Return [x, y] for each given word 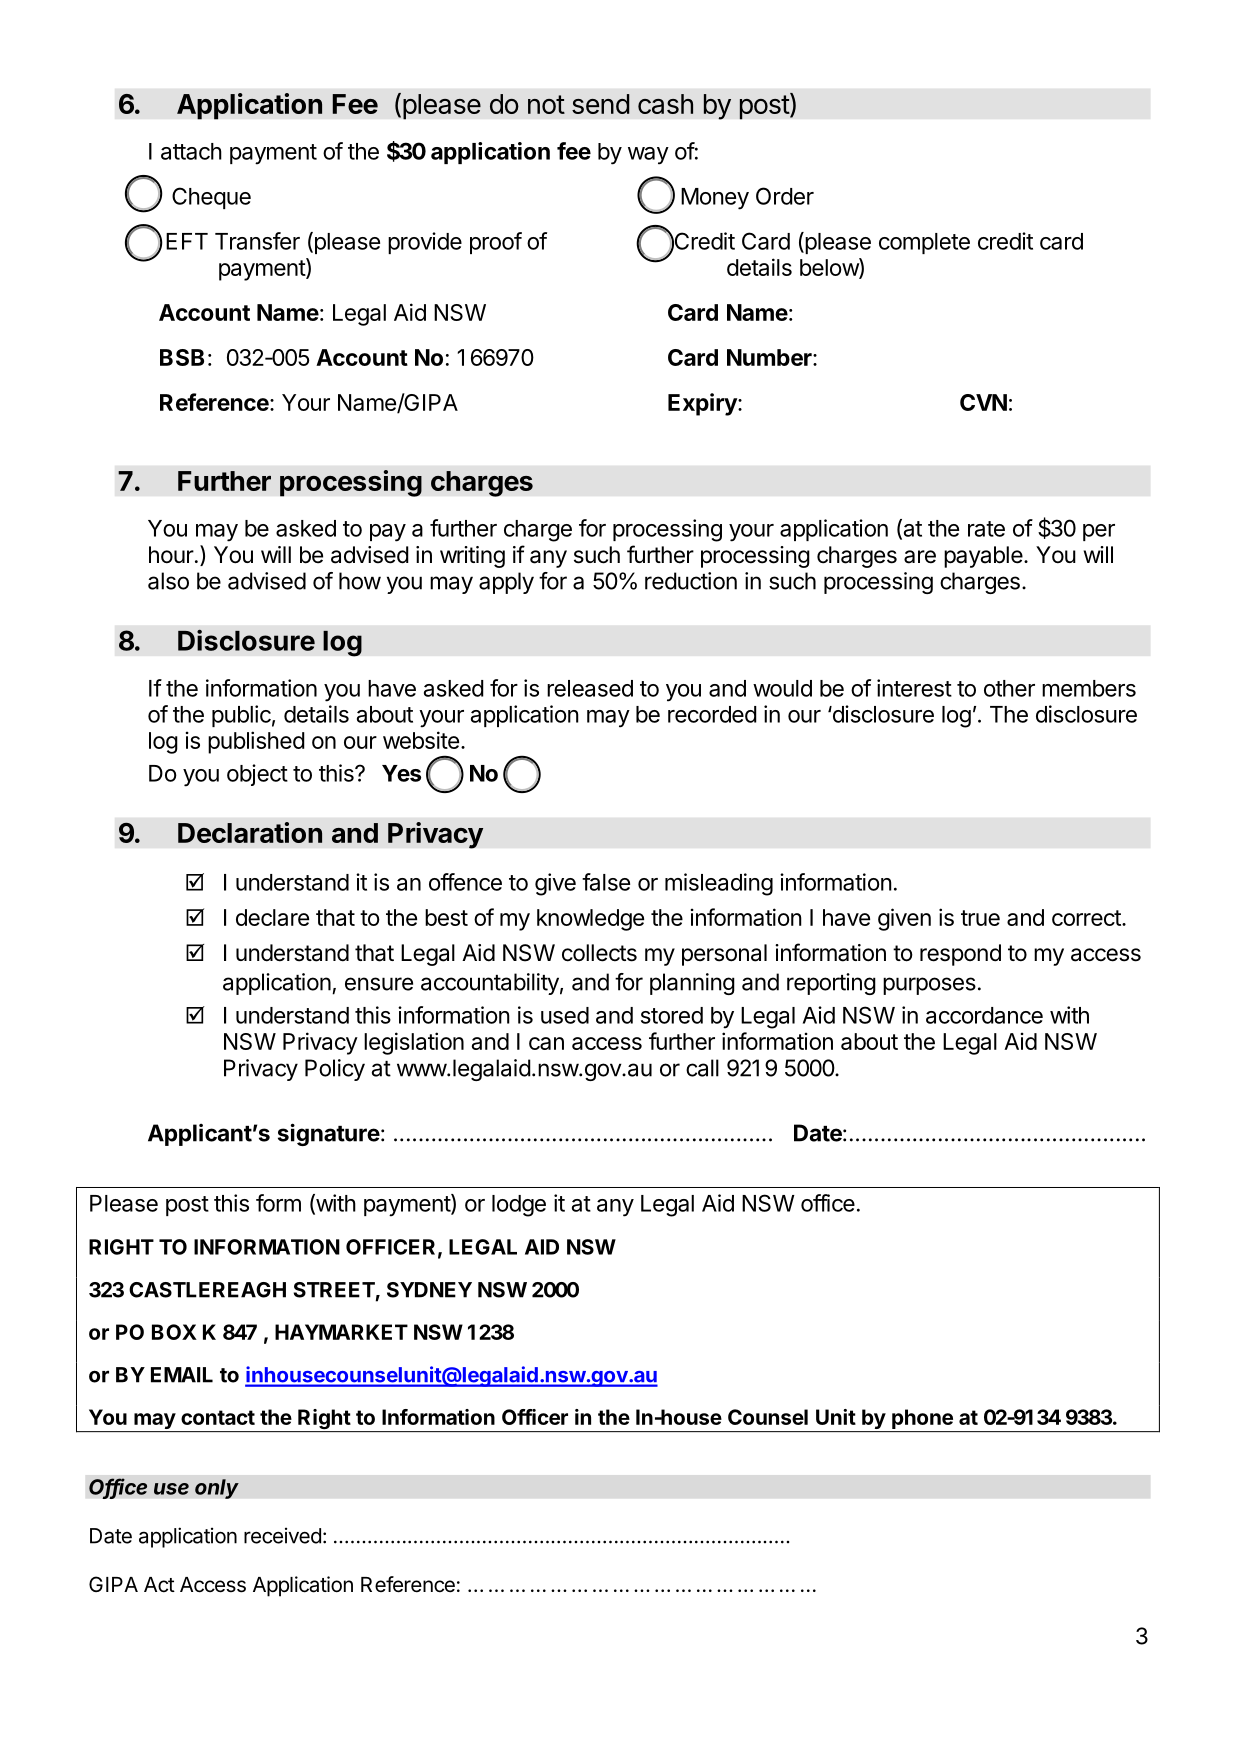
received [282, 1535]
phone [922, 1420]
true [980, 918]
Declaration [250, 832]
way [648, 156]
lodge [519, 1206]
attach [191, 151]
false [606, 882]
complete [924, 243]
